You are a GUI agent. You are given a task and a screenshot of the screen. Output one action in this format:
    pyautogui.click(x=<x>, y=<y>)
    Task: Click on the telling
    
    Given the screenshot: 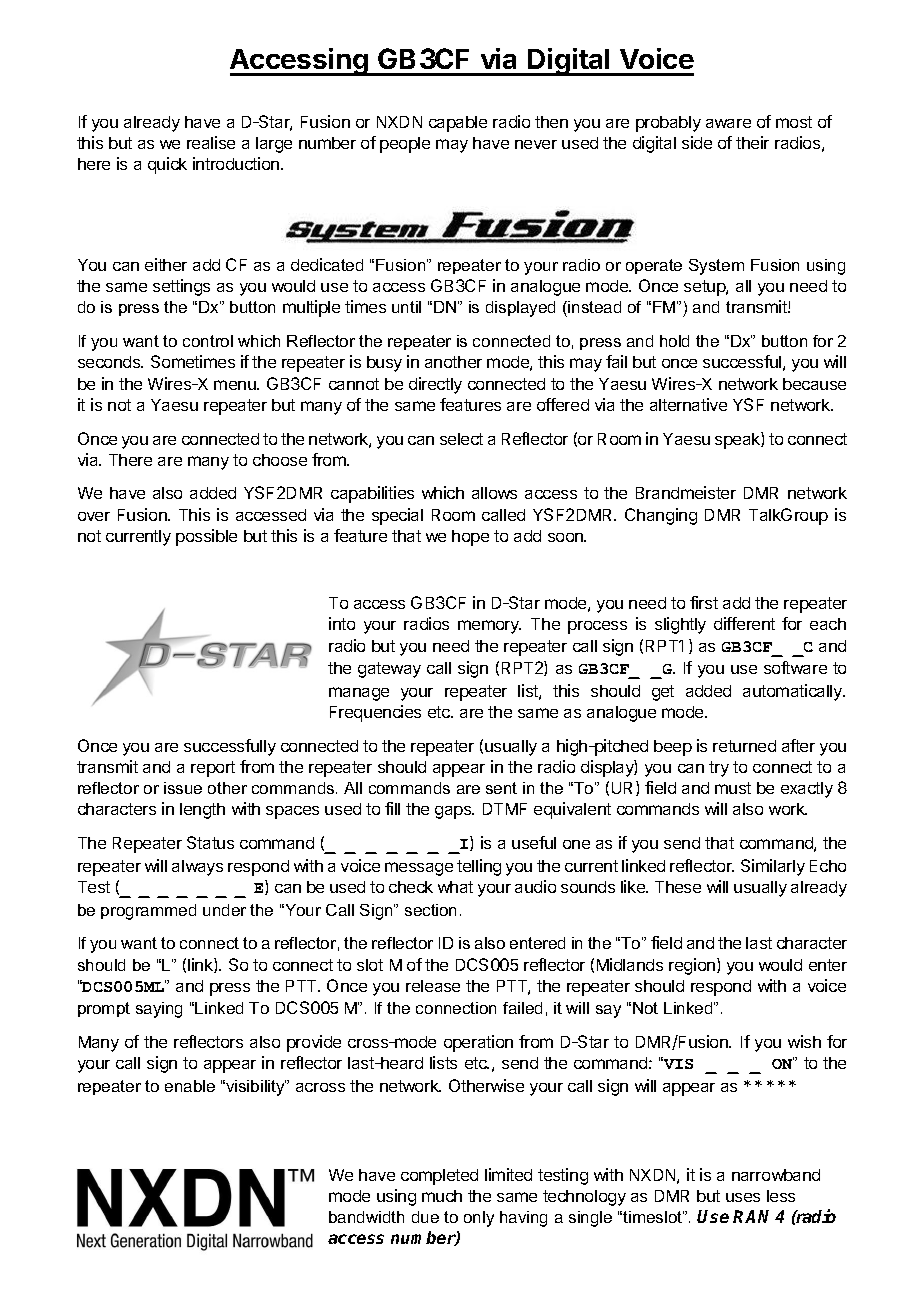 What is the action you would take?
    pyautogui.click(x=479, y=867)
